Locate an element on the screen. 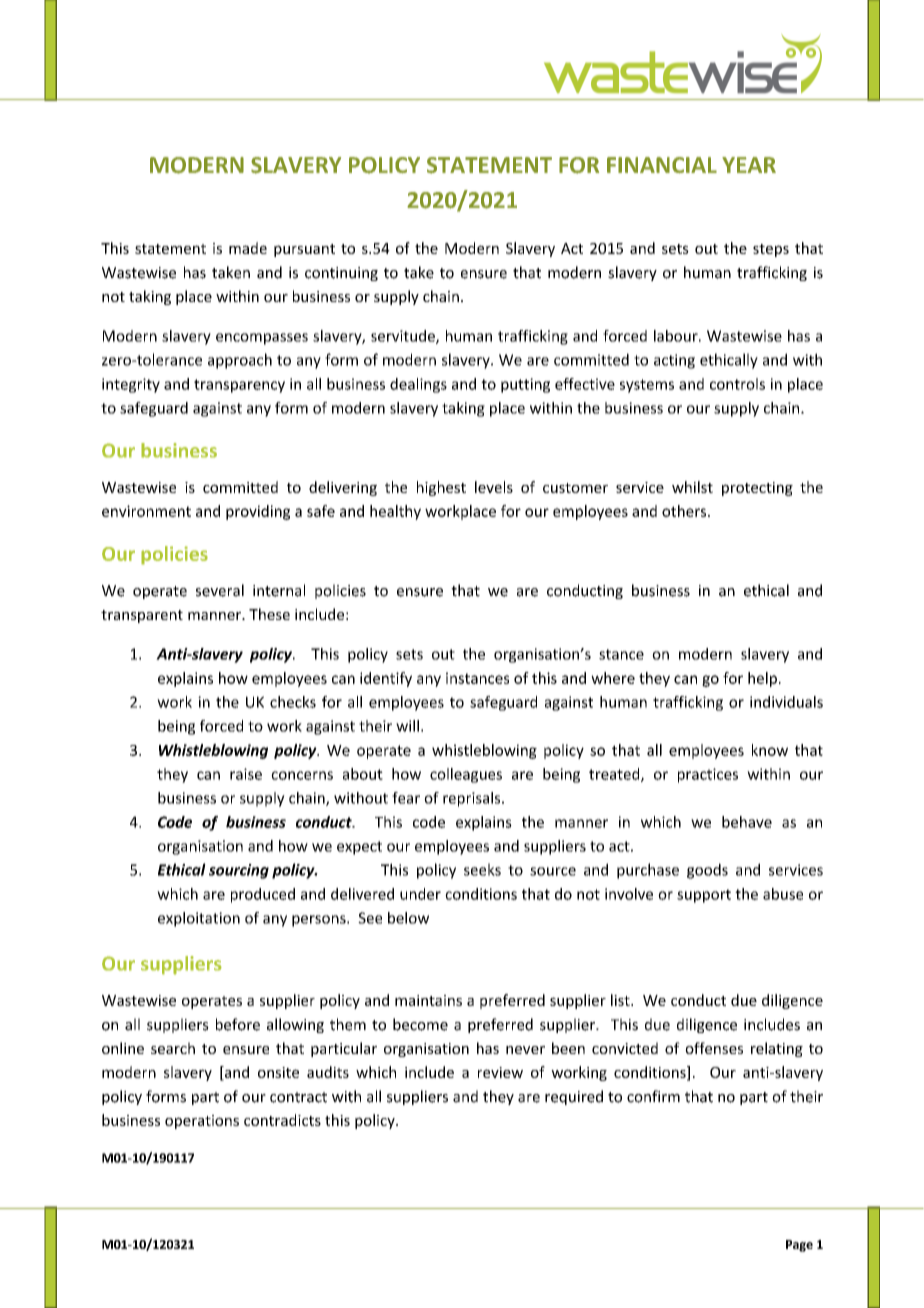 Image resolution: width=924 pixels, height=1308 pixels. made is located at coordinates (248, 248).
